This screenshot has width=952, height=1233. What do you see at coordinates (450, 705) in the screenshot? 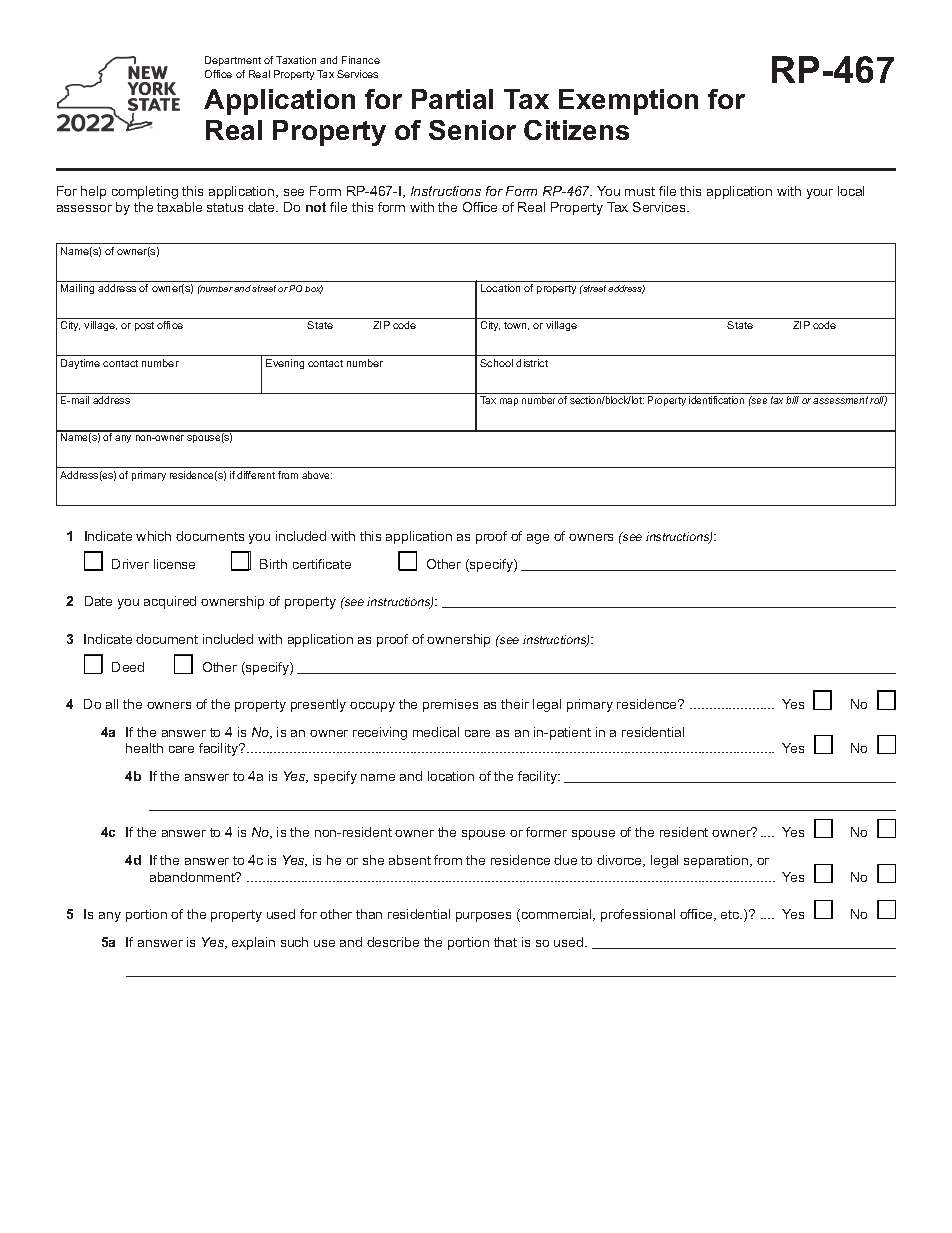
I see `premises` at bounding box center [450, 705].
